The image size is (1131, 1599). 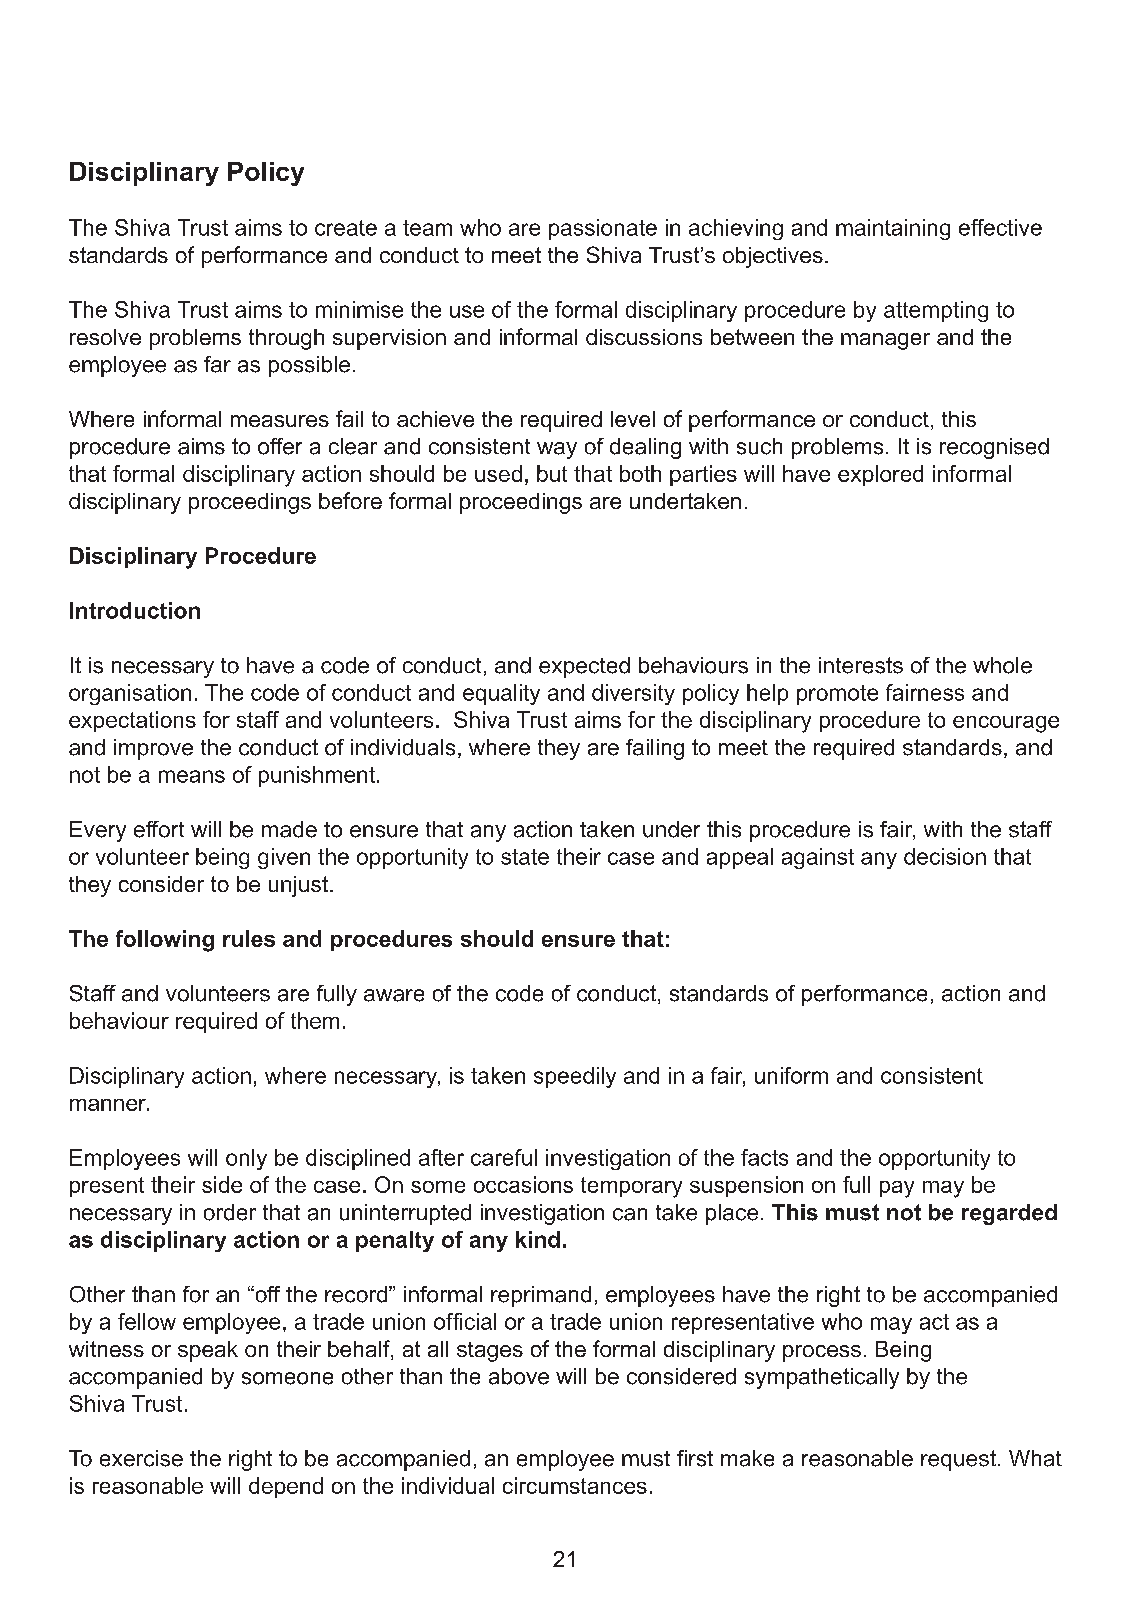 I want to click on circumstances, so click(x=575, y=1485).
